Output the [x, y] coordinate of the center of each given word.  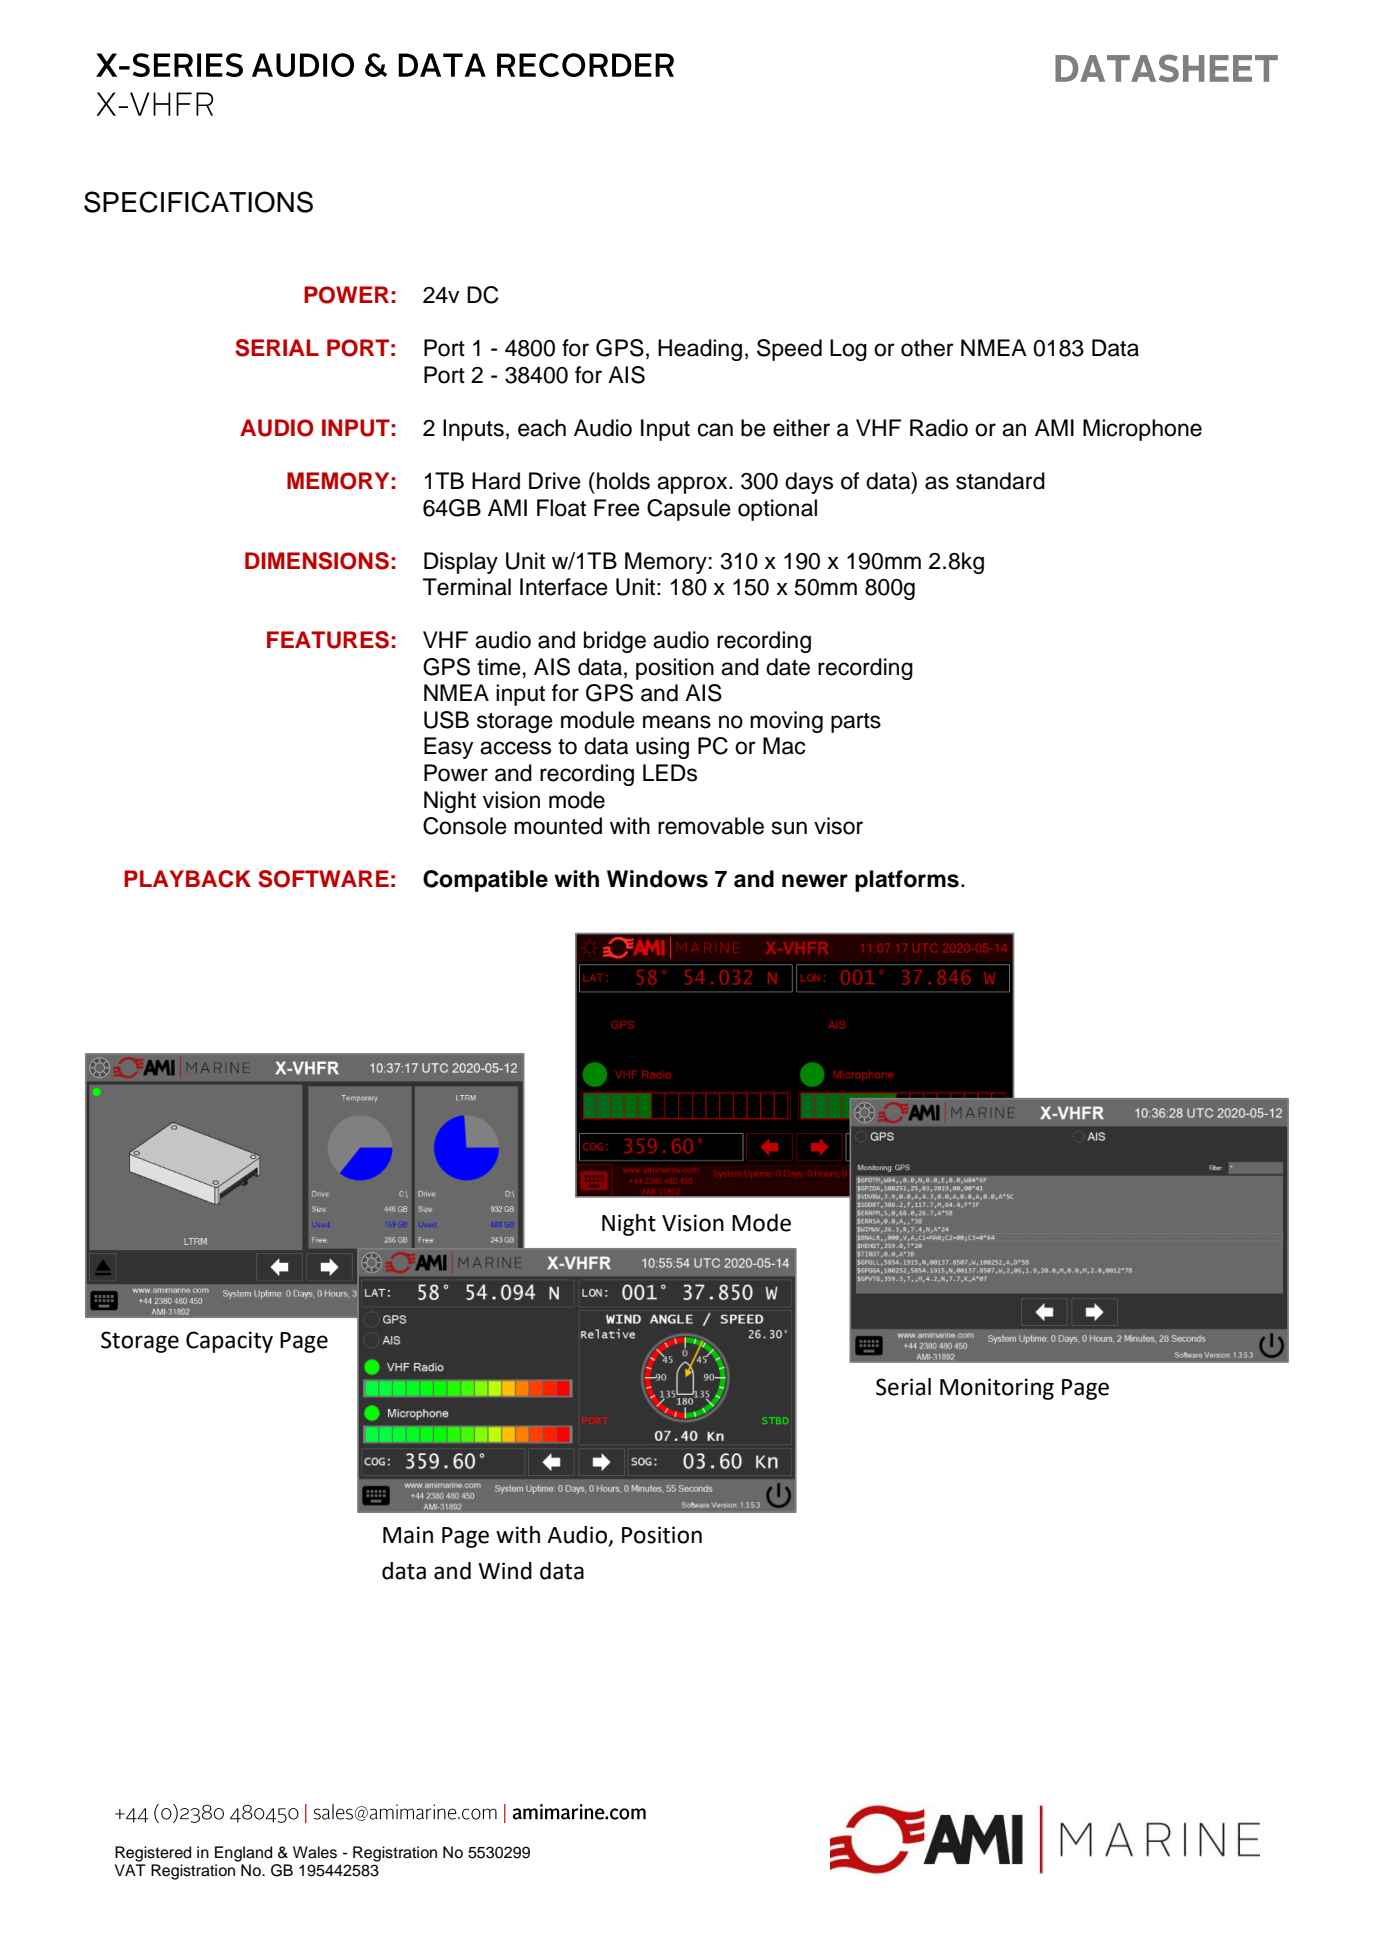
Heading [700, 350]
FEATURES [328, 640]
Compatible [485, 881]
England [243, 1854]
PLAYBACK [187, 879]
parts [856, 723]
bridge [615, 642]
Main [408, 1535]
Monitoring [997, 1389]
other [927, 348]
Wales [315, 1852]
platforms [907, 881]
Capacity [229, 1342]
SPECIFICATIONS [198, 202]
